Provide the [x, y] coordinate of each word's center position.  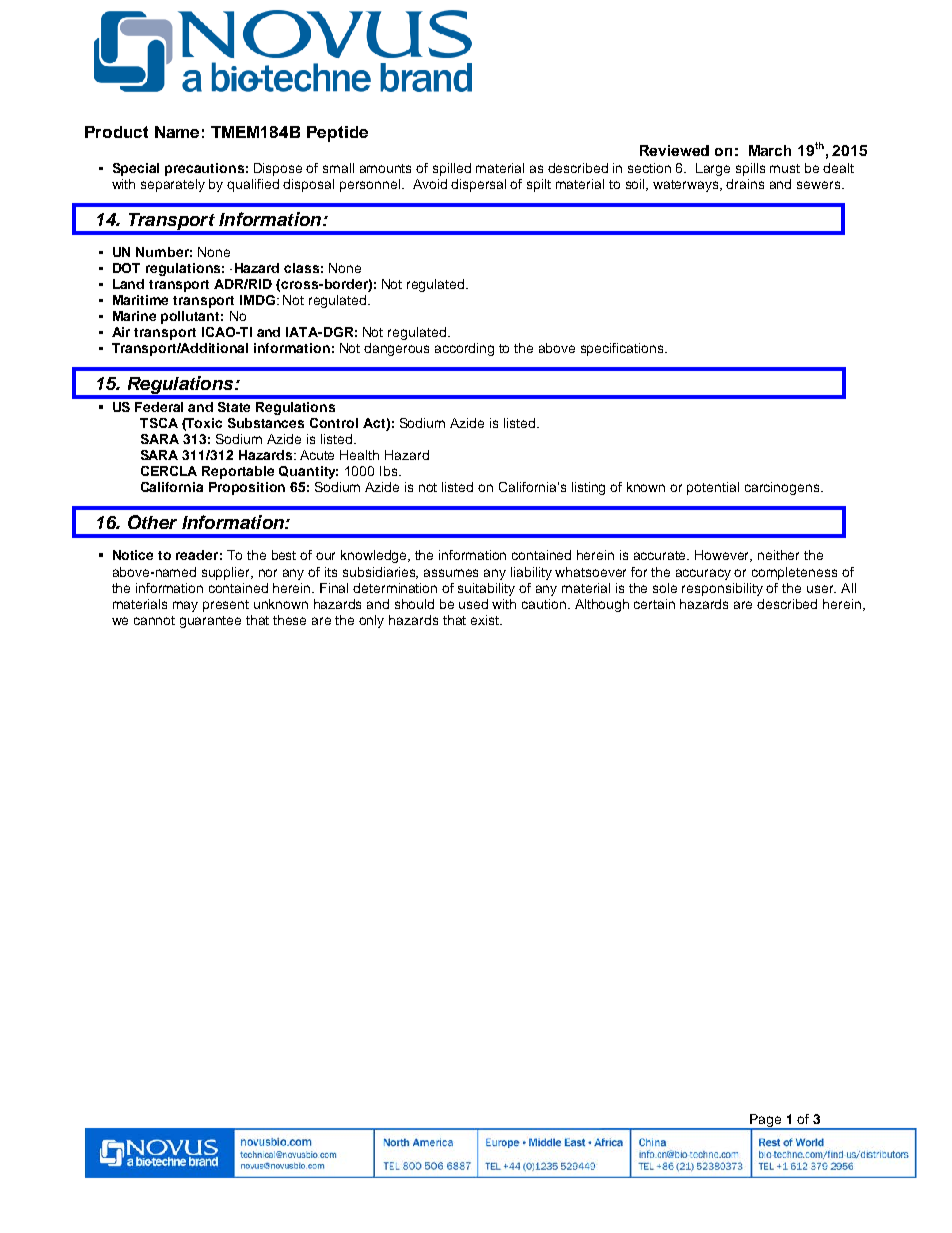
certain [654, 604]
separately [173, 185]
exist [486, 620]
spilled [452, 169]
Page [766, 1122]
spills [750, 169]
